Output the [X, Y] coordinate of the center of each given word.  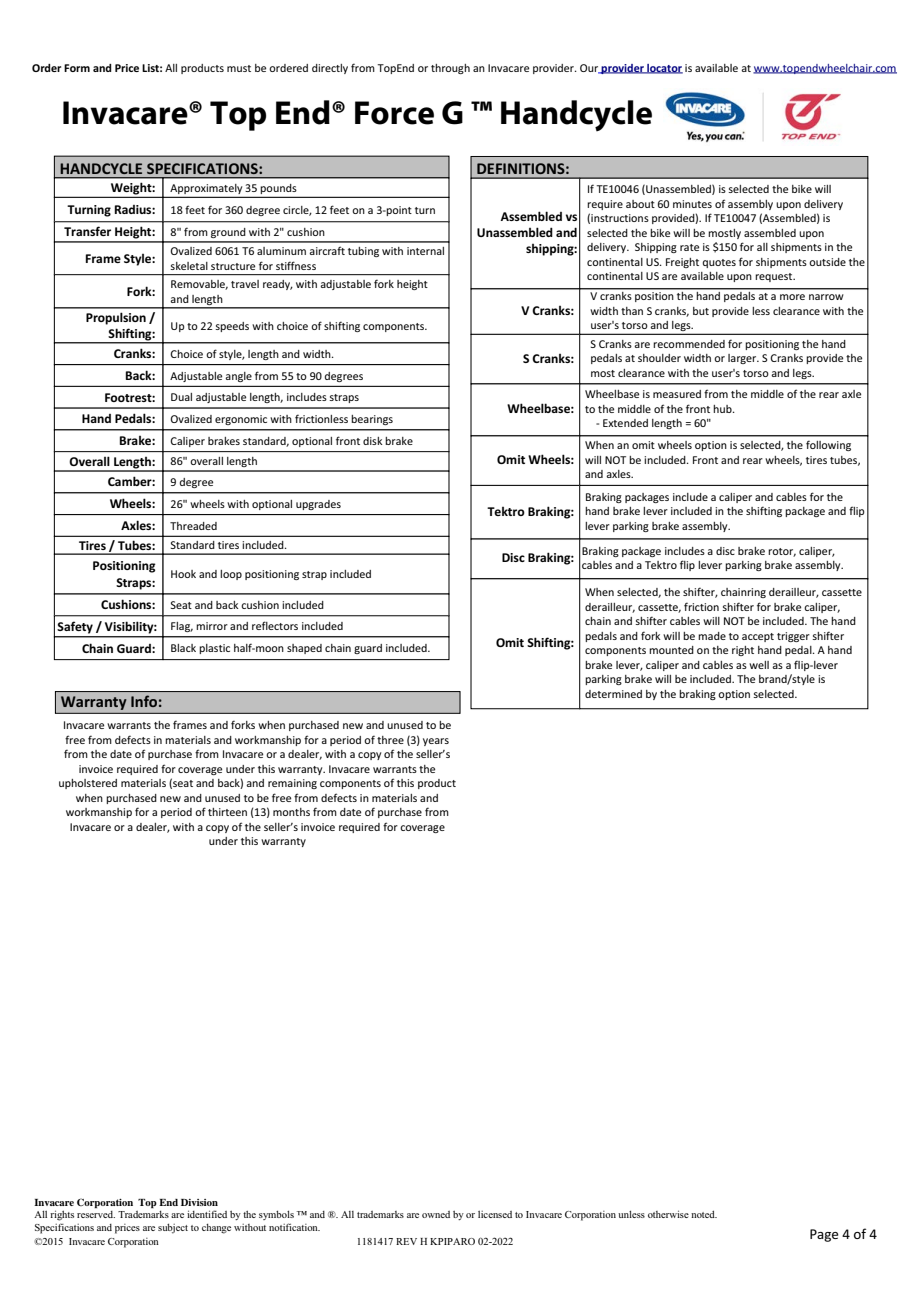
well [759, 665]
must [239, 68]
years [436, 742]
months [291, 812]
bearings [372, 420]
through [450, 69]
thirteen [227, 812]
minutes [692, 204]
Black [183, 648]
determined [613, 694]
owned [436, 1214]
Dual [181, 397]
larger [743, 359]
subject [173, 1228]
